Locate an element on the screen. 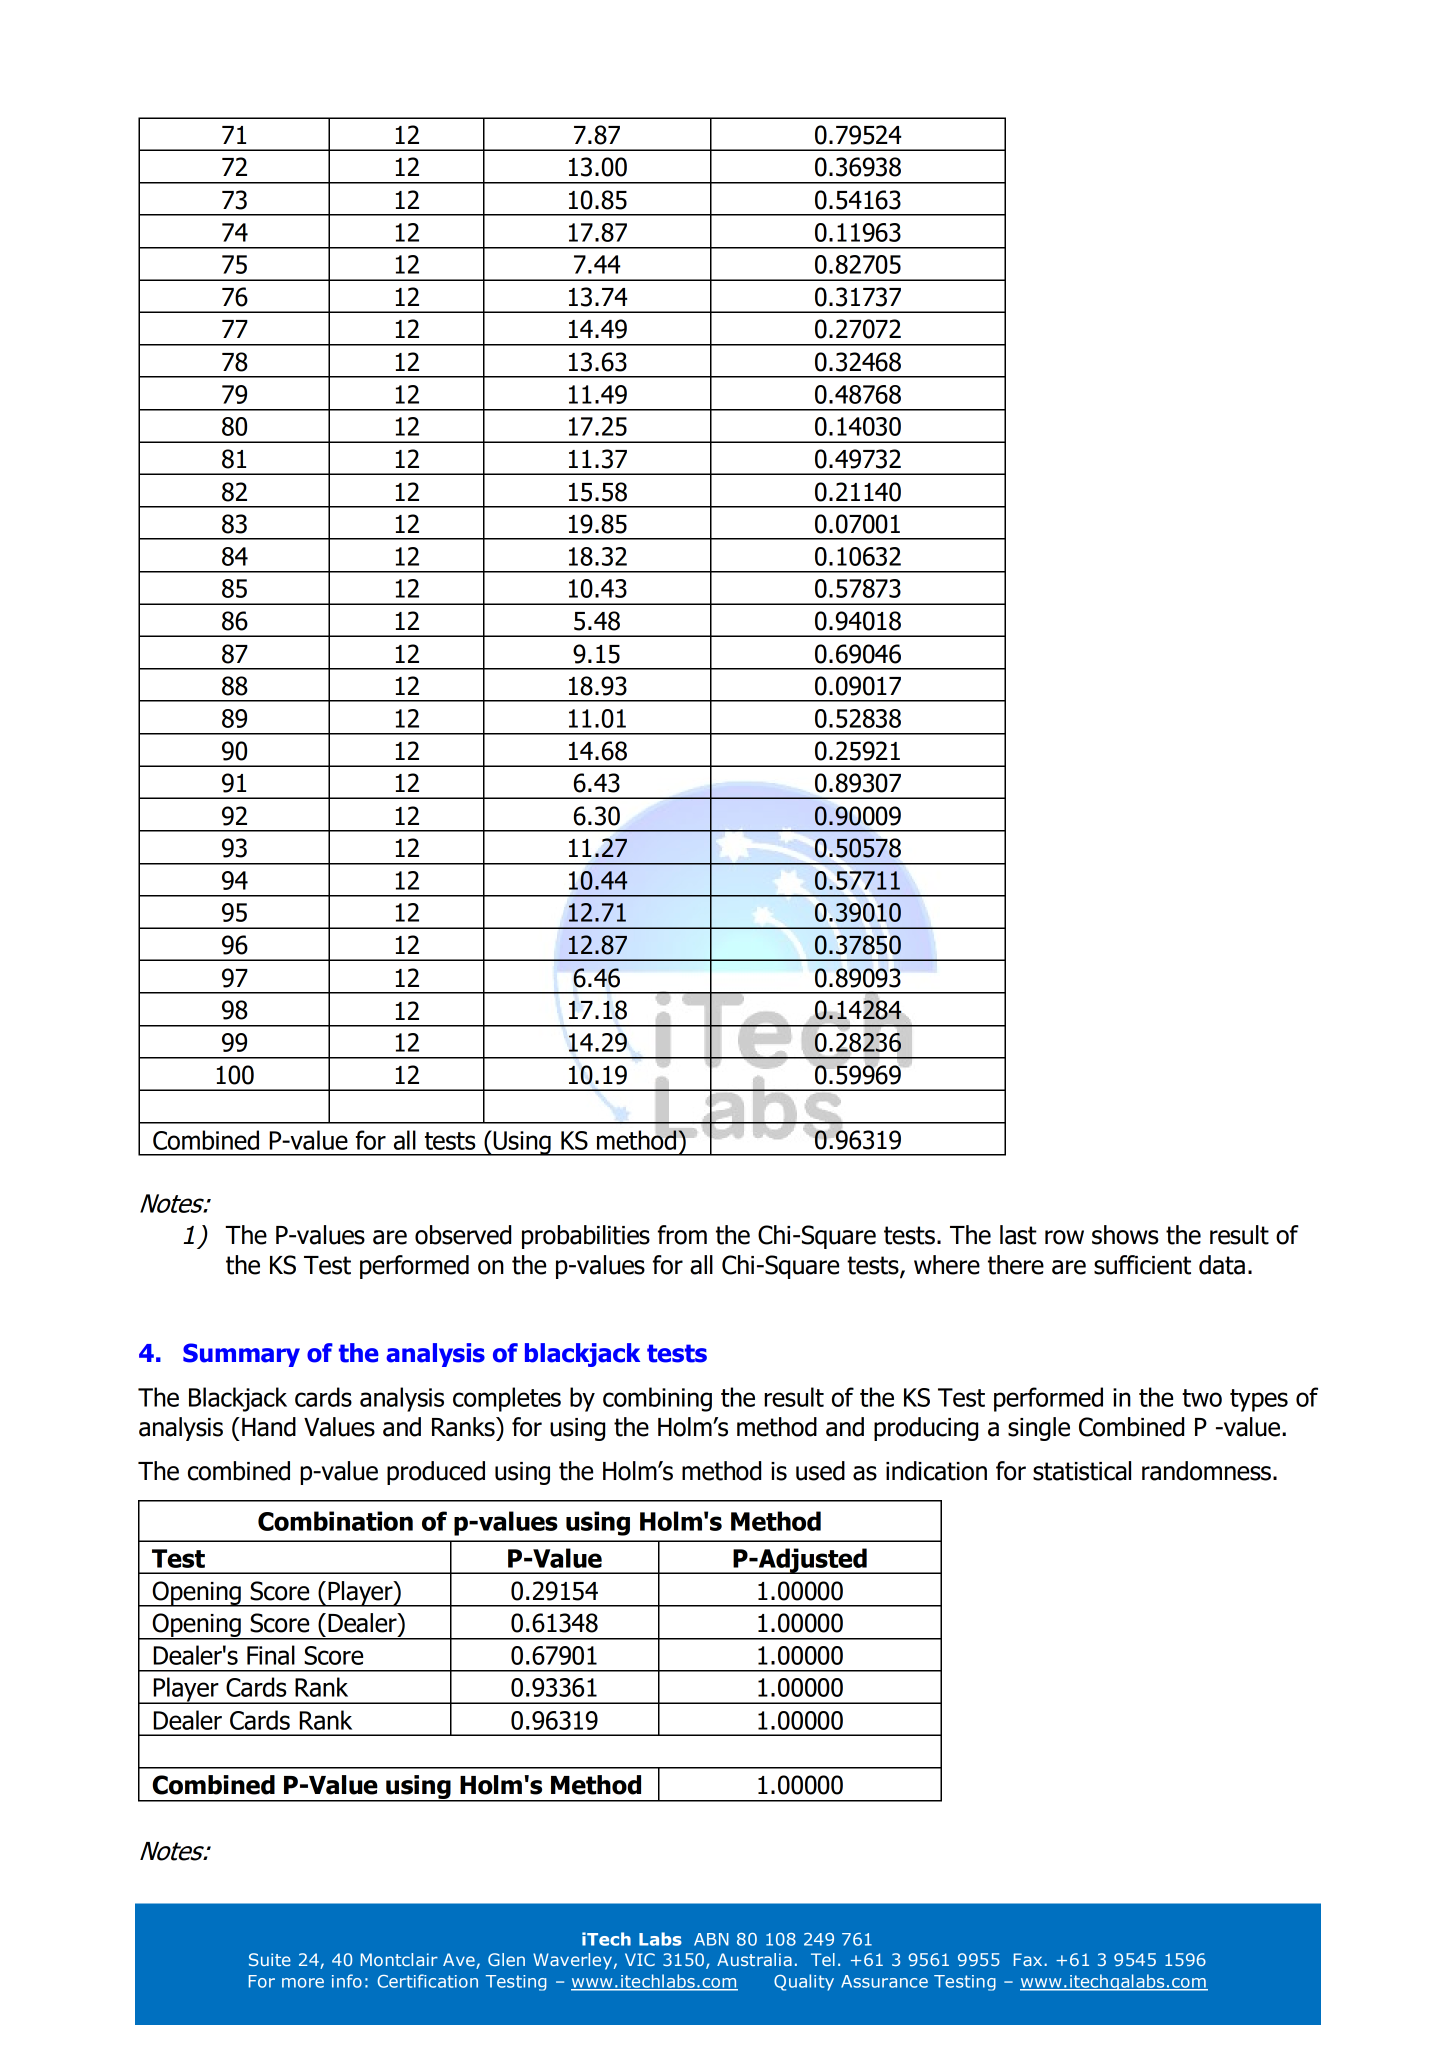 The width and height of the screenshot is (1455, 2059). Fax is located at coordinates (1029, 1959).
